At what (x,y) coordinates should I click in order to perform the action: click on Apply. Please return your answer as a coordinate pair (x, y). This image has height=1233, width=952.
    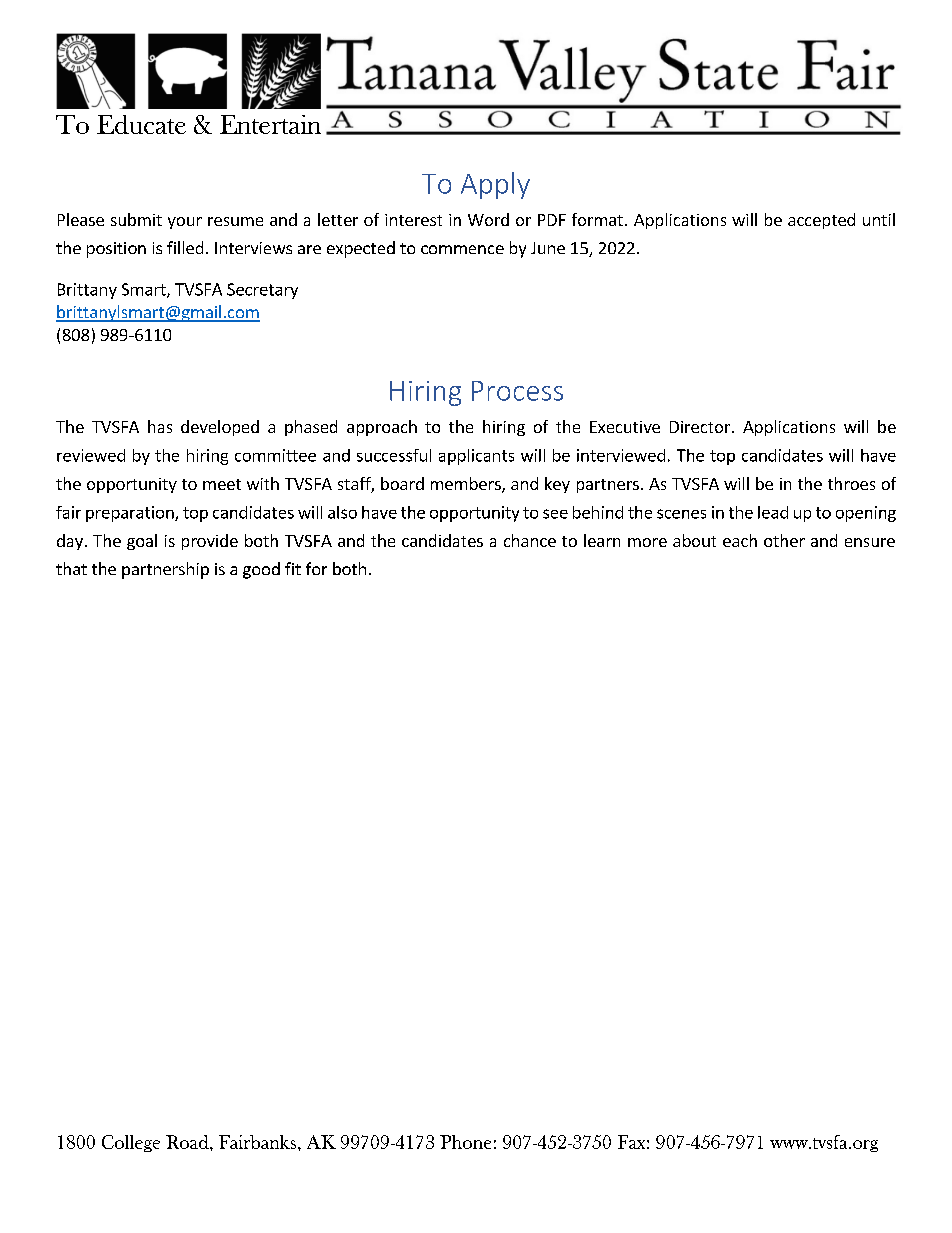
    Looking at the image, I should click on (495, 185).
